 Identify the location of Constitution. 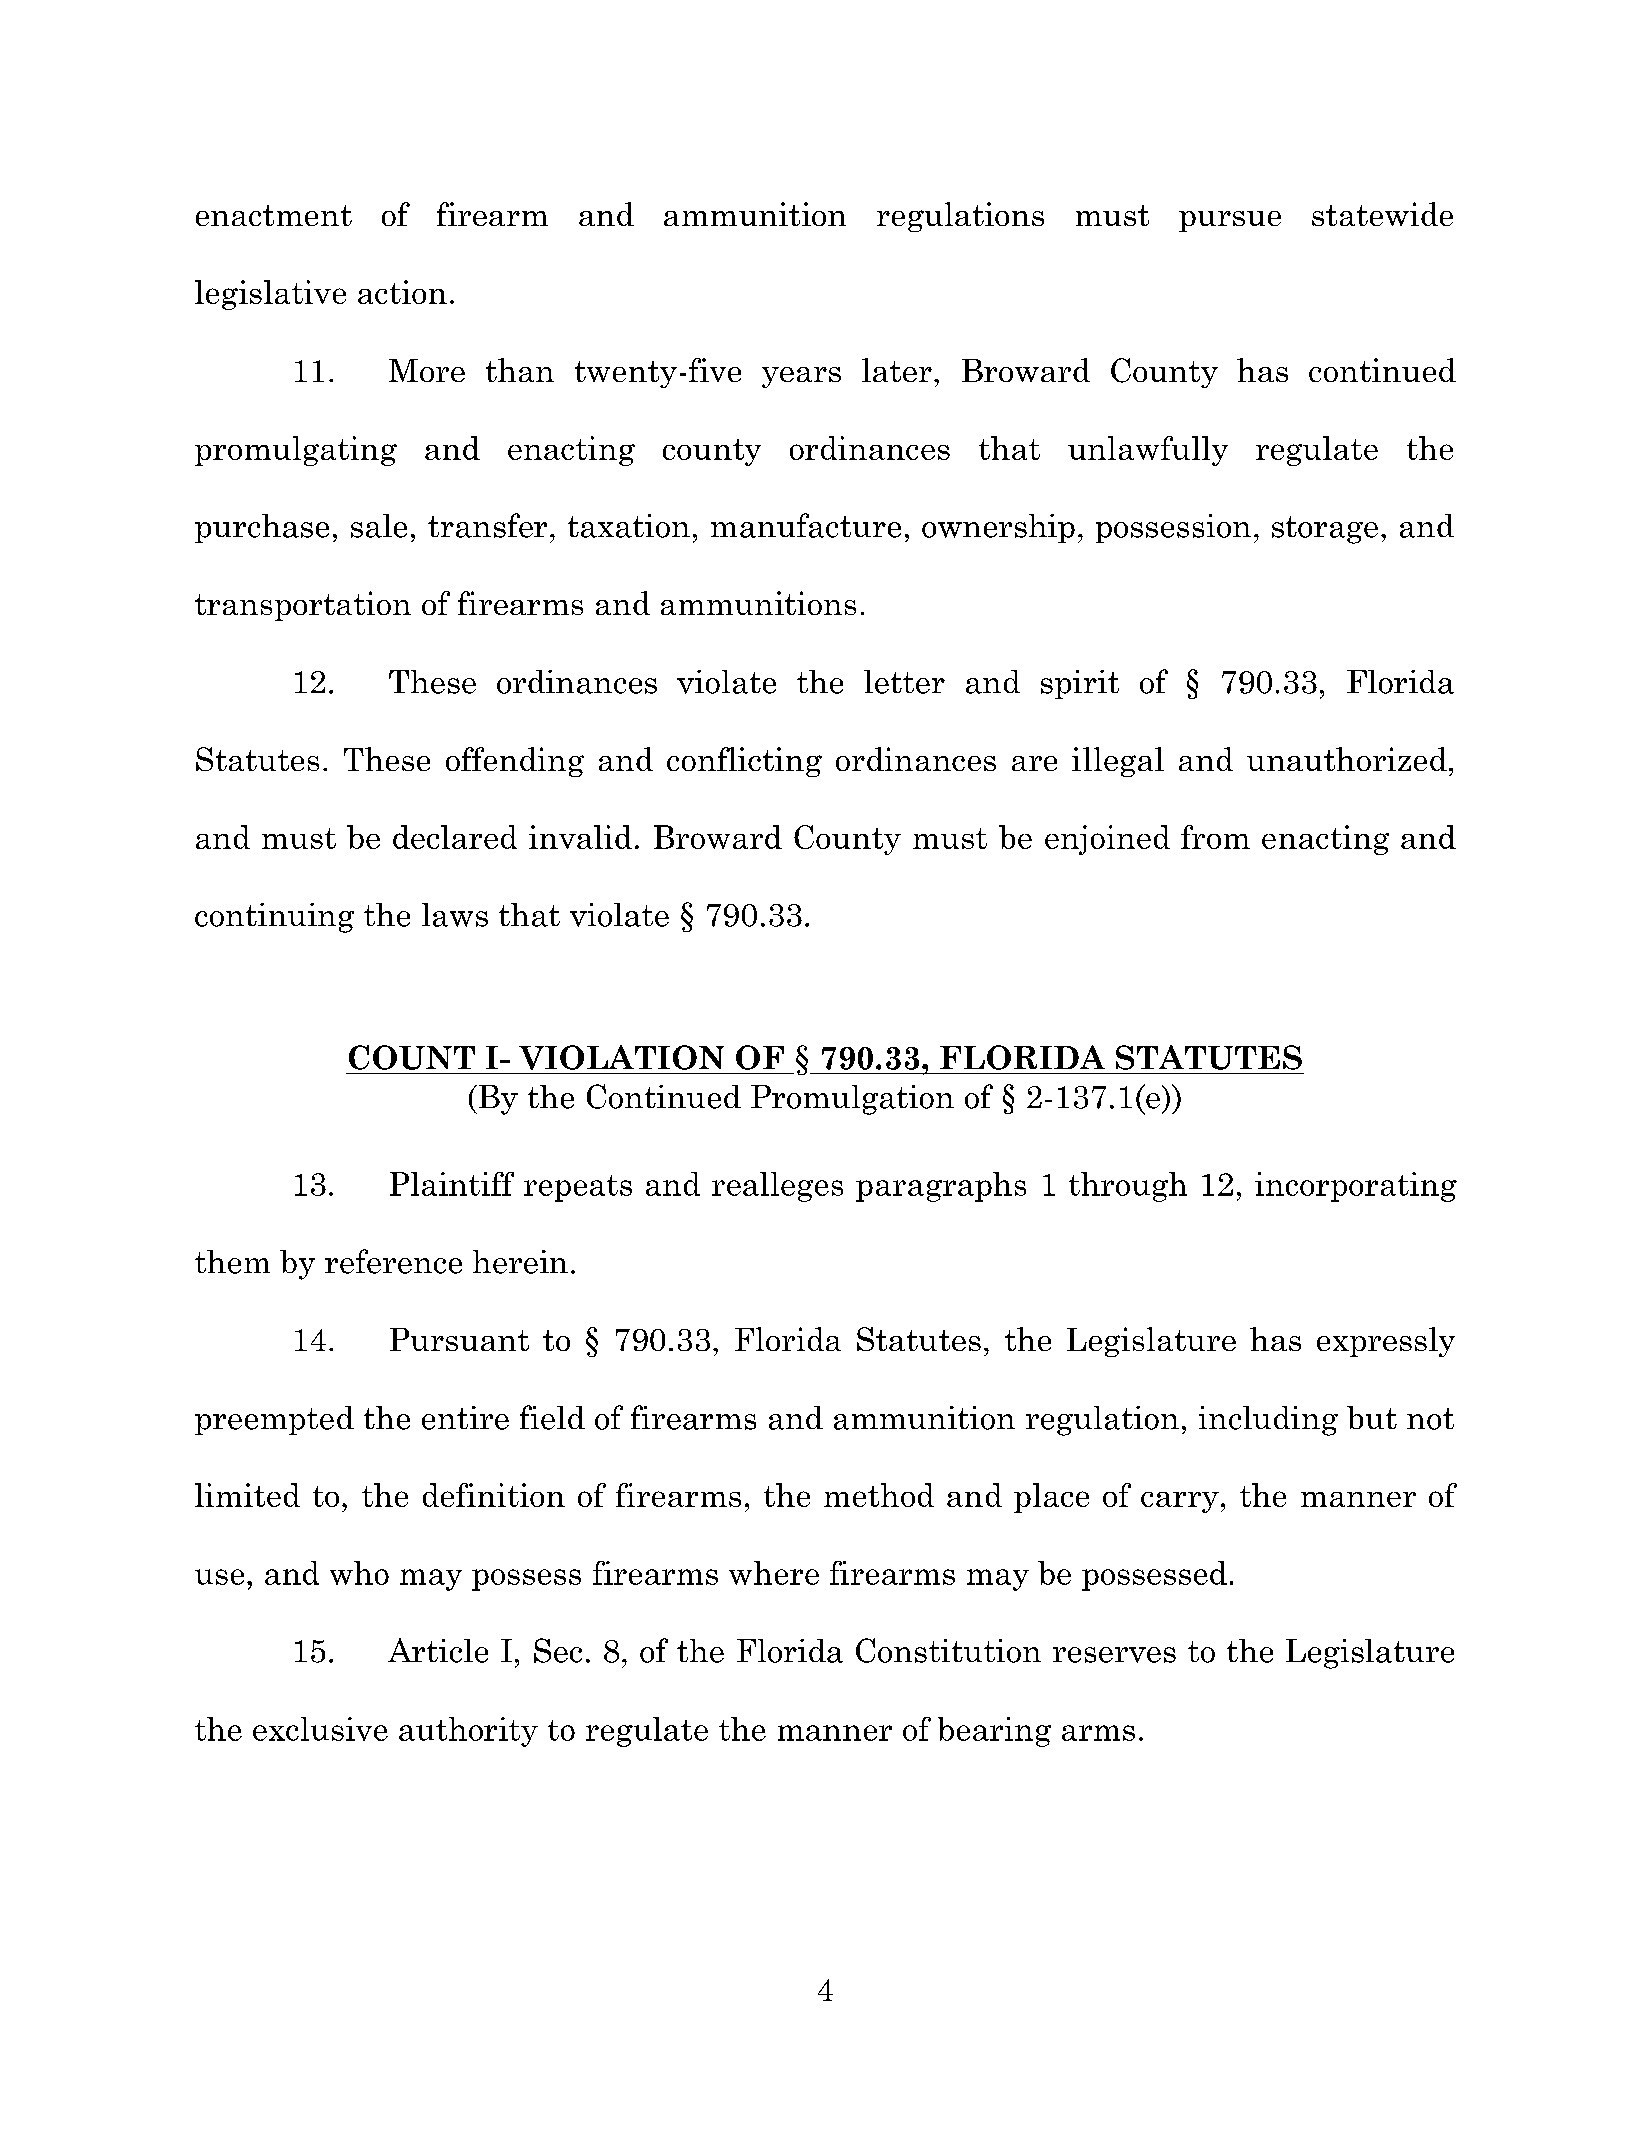
(948, 1650).
